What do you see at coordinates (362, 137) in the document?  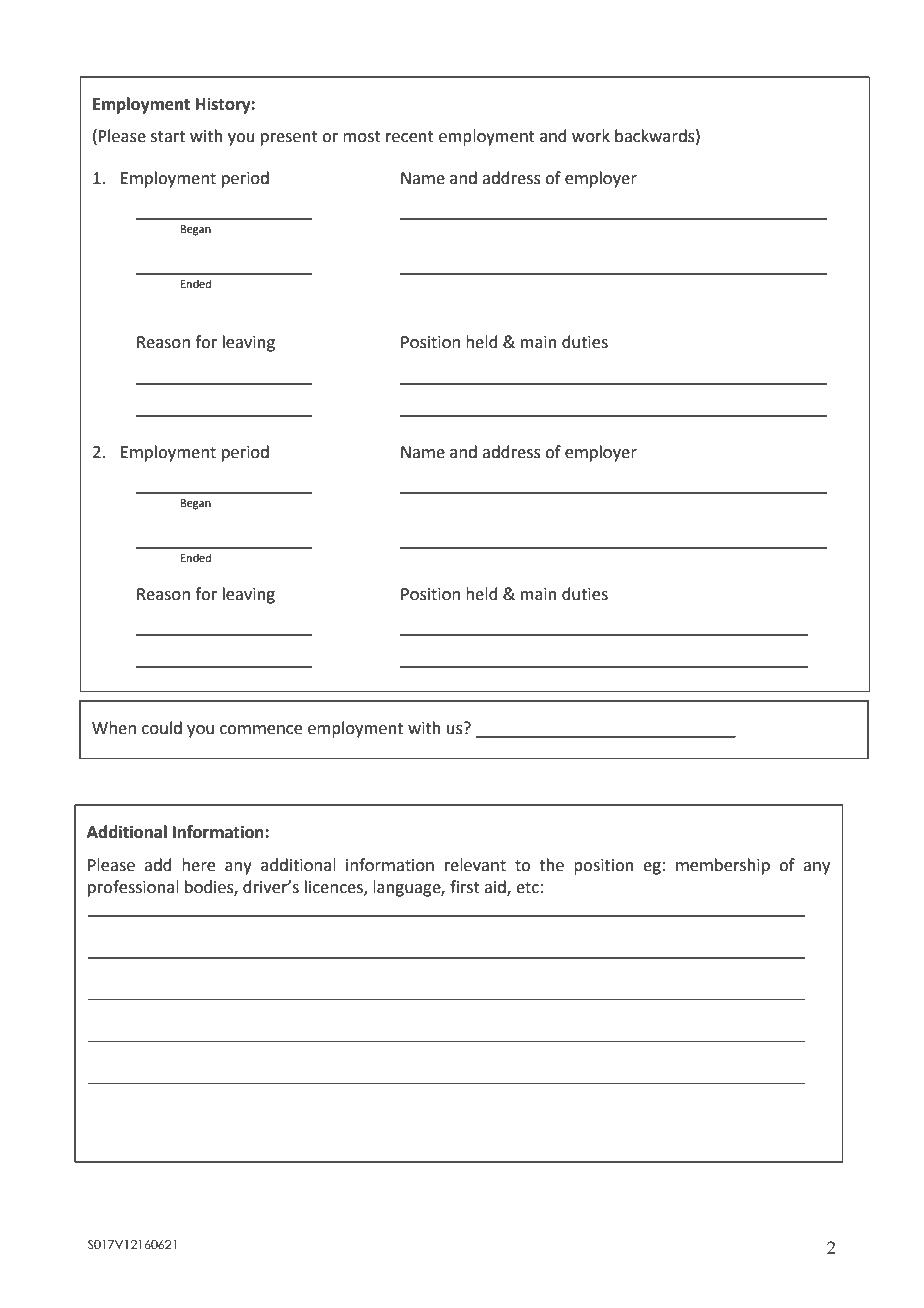 I see `most` at bounding box center [362, 137].
